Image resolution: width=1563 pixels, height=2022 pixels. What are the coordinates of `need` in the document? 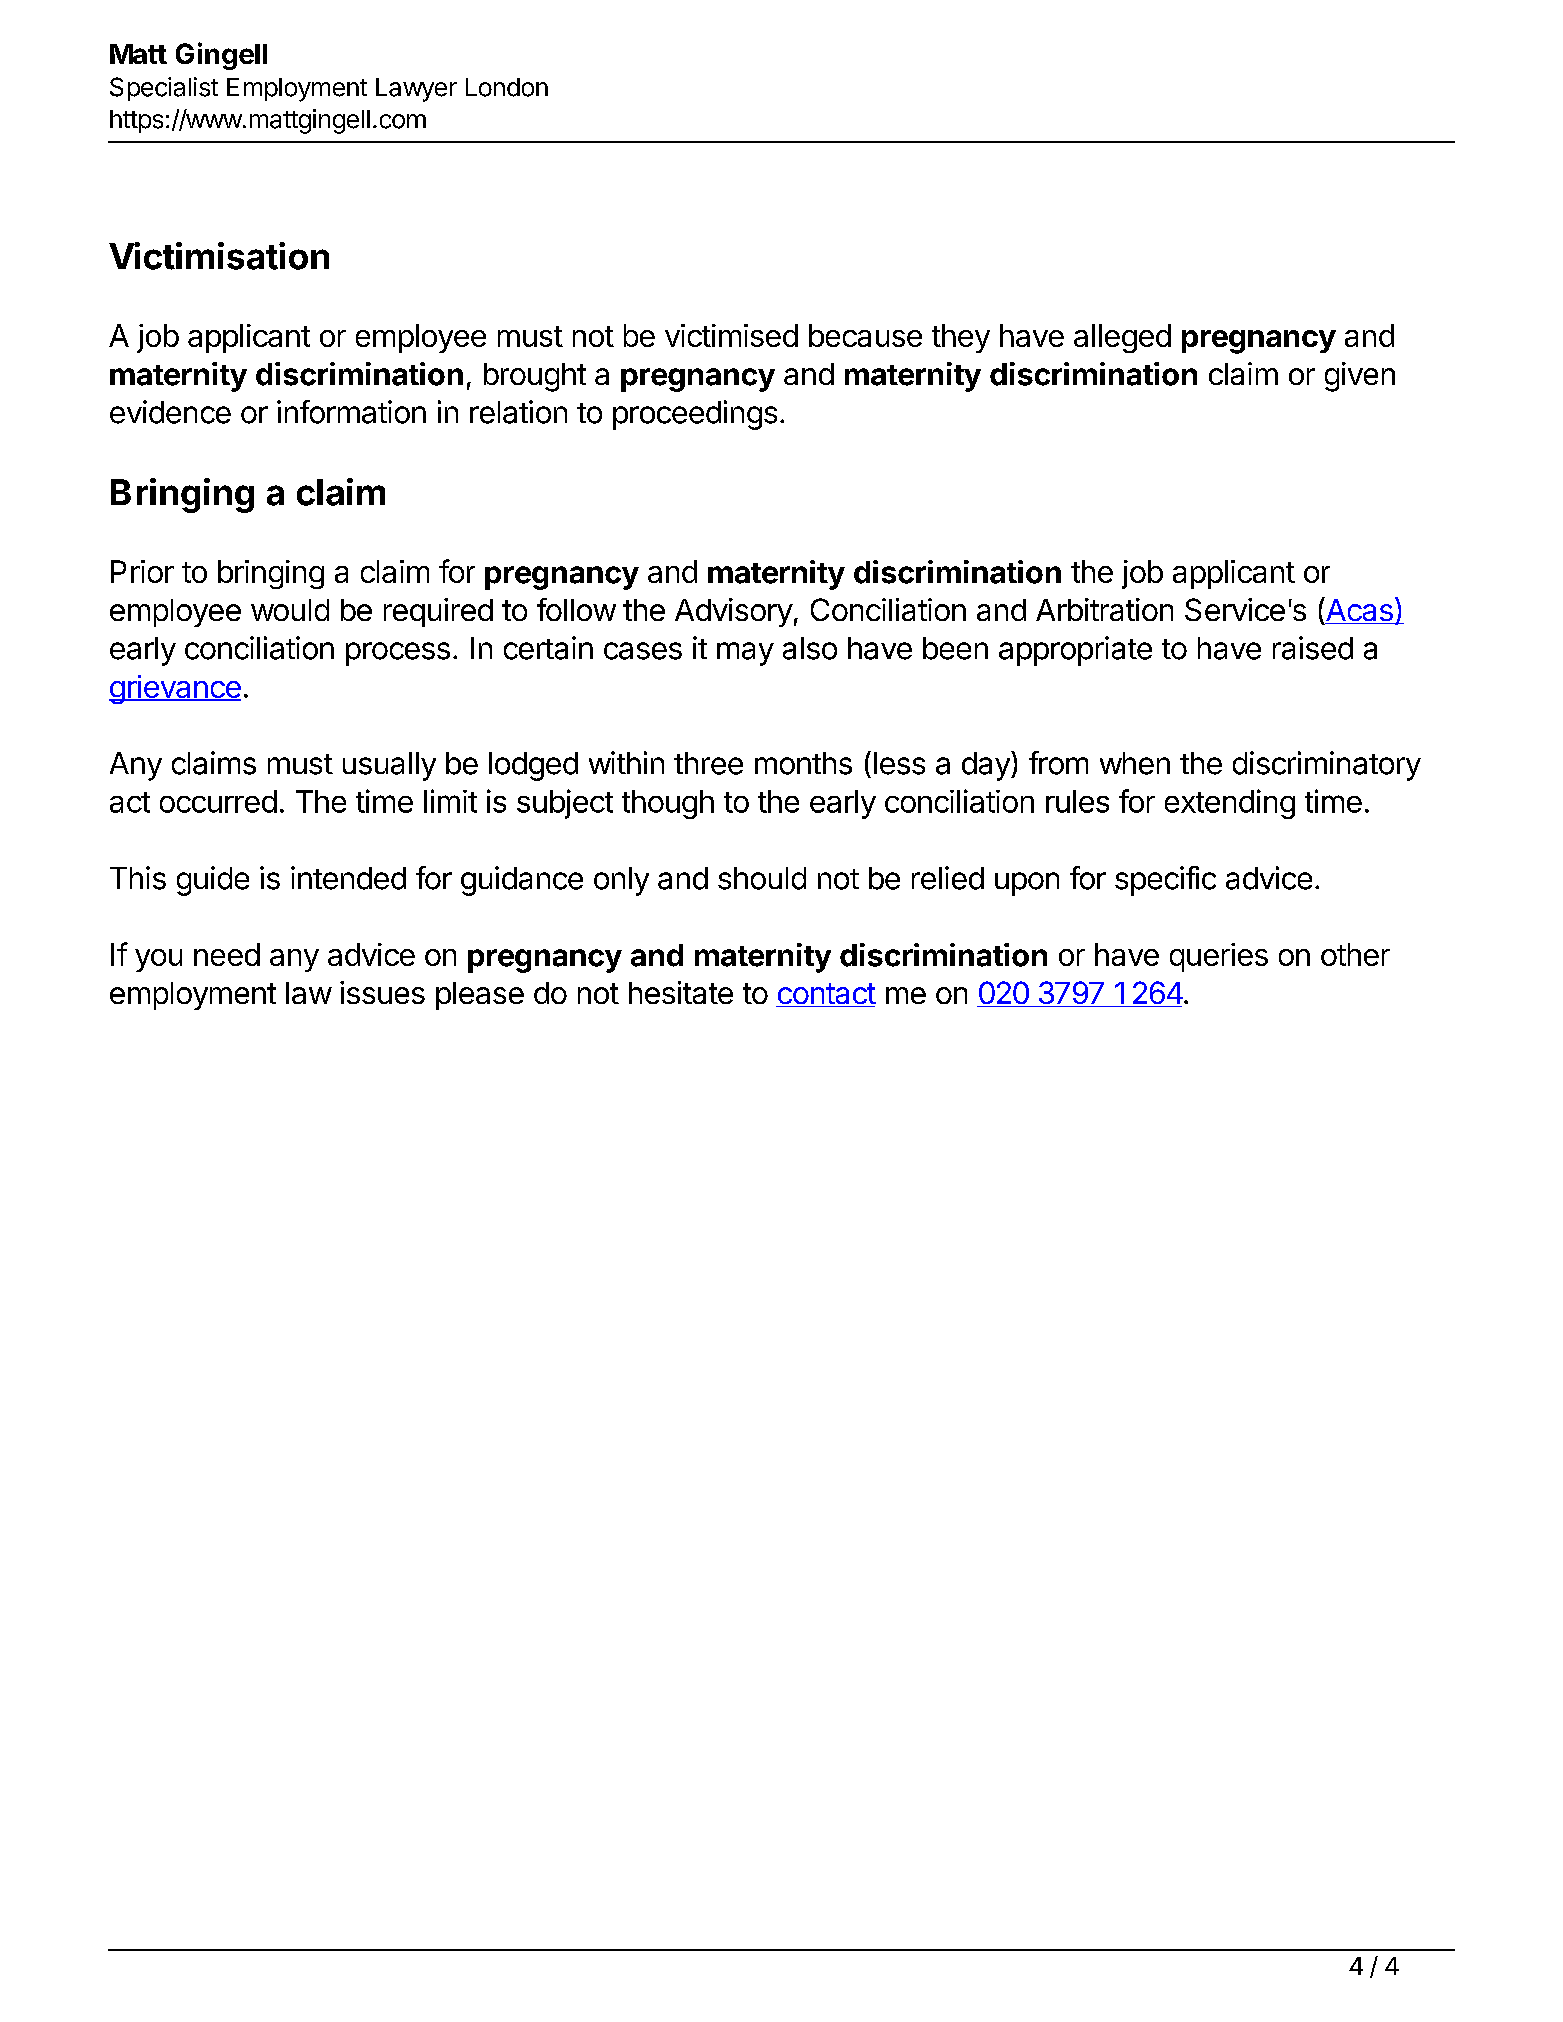 It's located at (227, 954).
